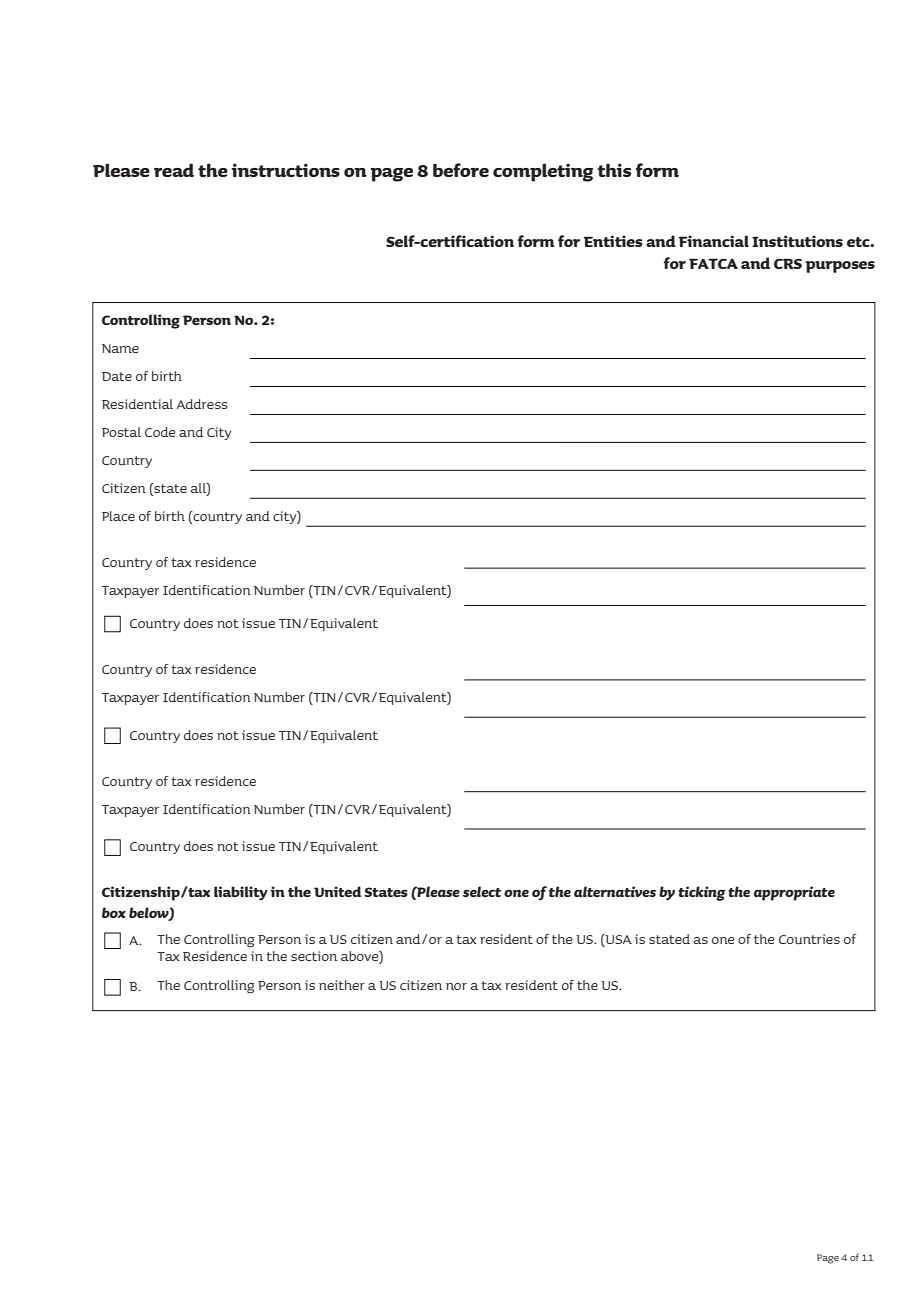 The image size is (924, 1308). What do you see at coordinates (714, 241) in the image?
I see `Financial` at bounding box center [714, 241].
